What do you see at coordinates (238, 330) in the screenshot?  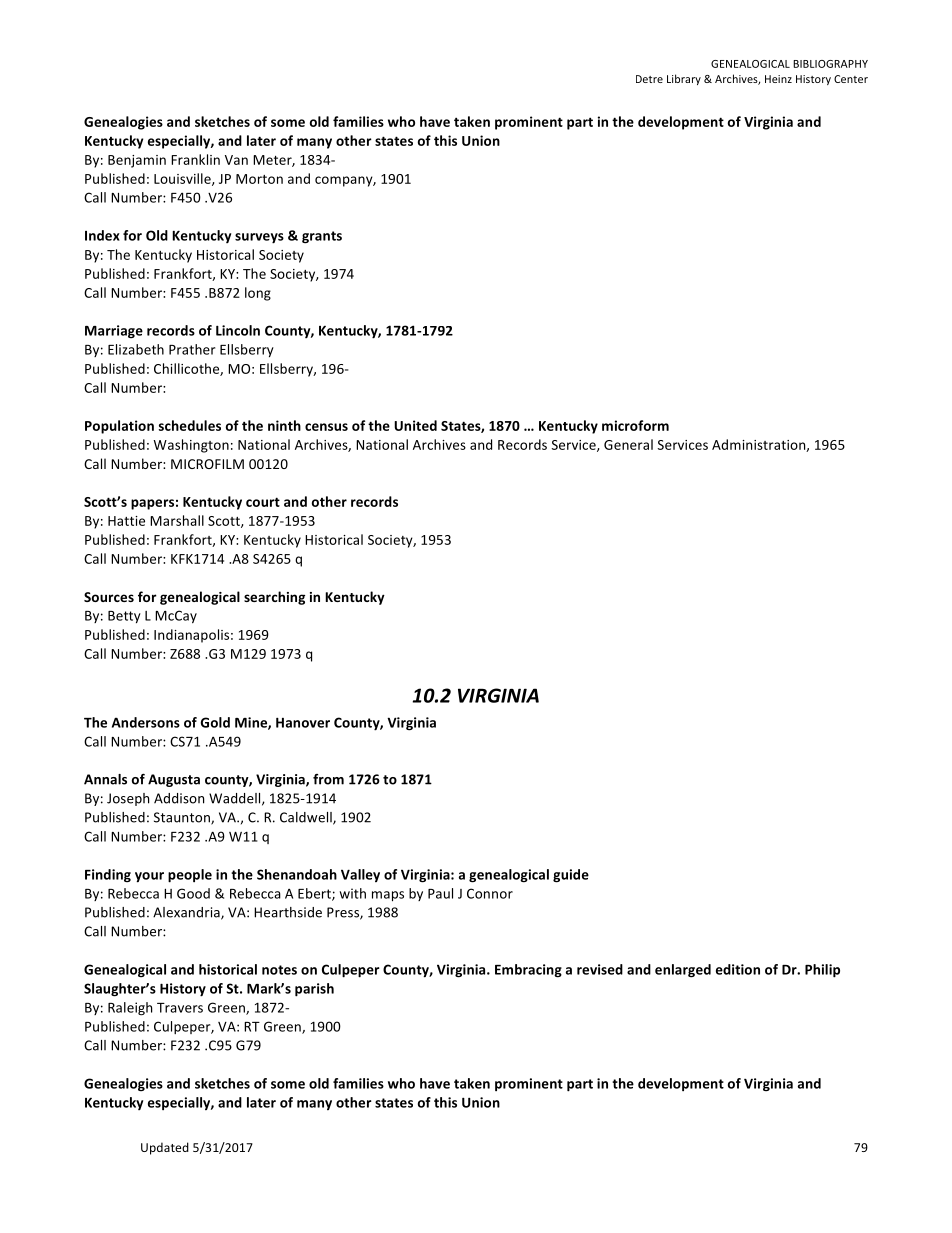 I see `Lincoln` at bounding box center [238, 330].
